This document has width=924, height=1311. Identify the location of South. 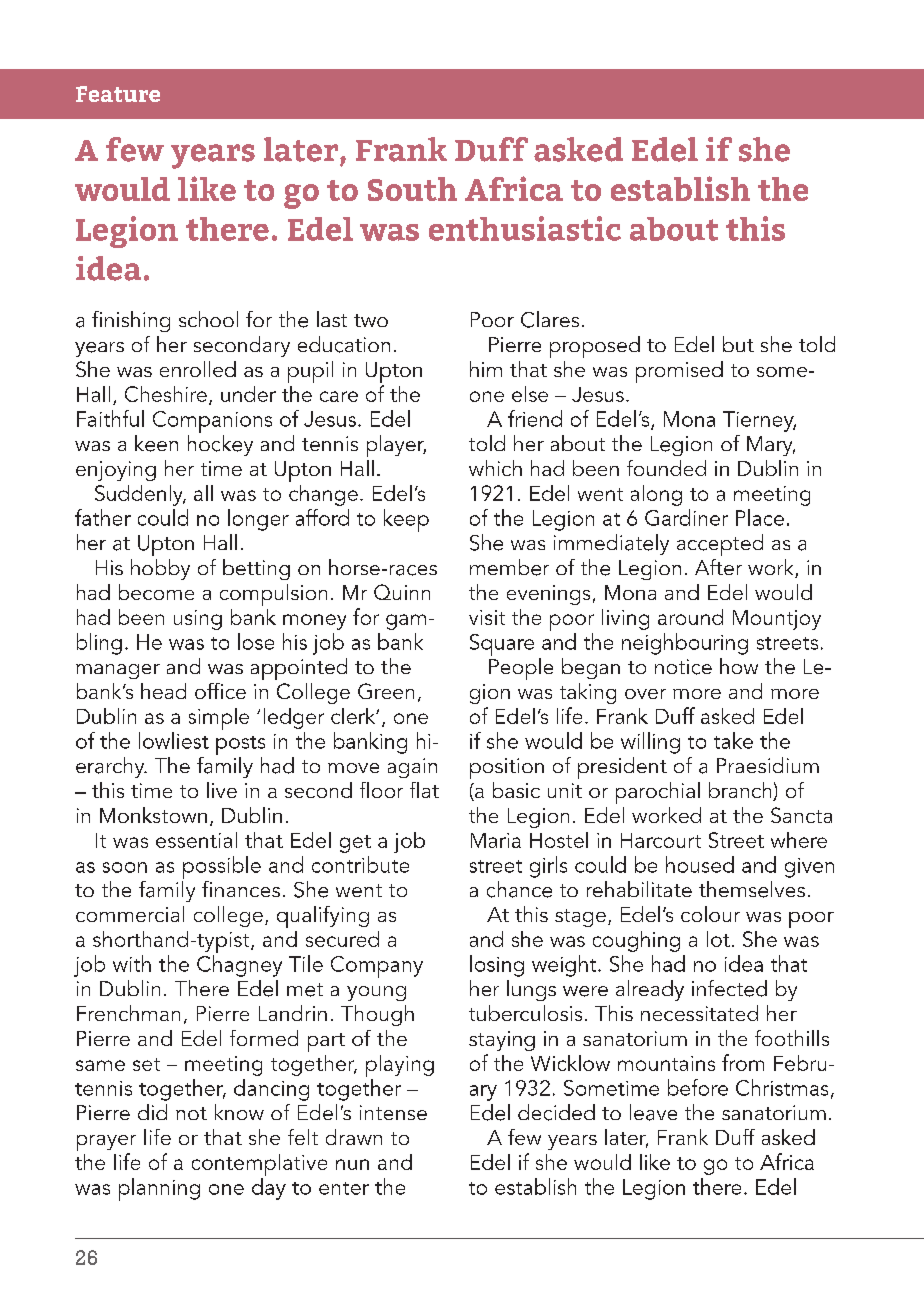
(412, 189).
